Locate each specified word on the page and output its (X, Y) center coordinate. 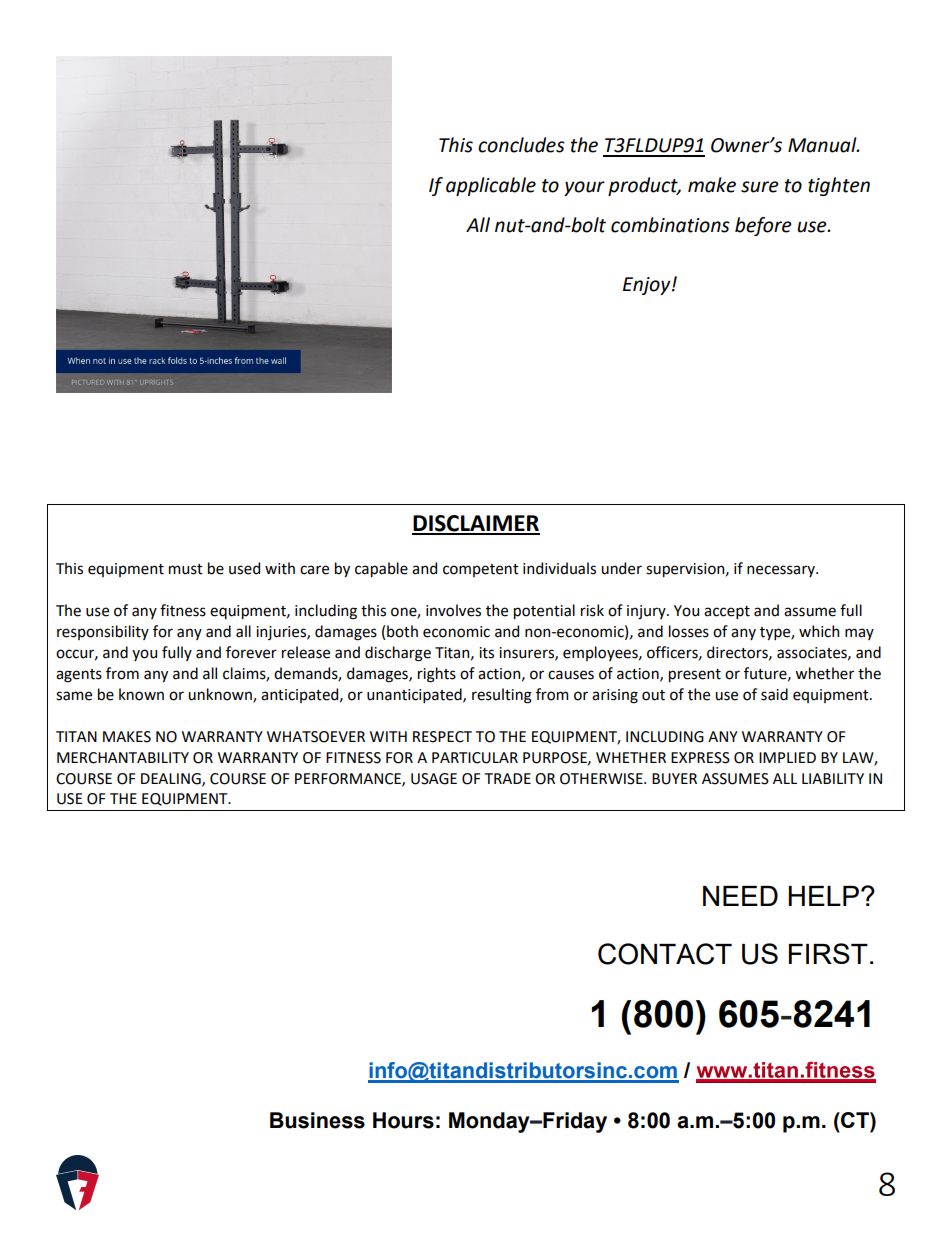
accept (727, 612)
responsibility (103, 632)
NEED (740, 896)
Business (317, 1120)
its (486, 653)
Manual (823, 145)
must (186, 569)
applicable (491, 186)
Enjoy (648, 286)
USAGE (434, 779)
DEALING (172, 779)
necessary (782, 571)
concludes (521, 145)
